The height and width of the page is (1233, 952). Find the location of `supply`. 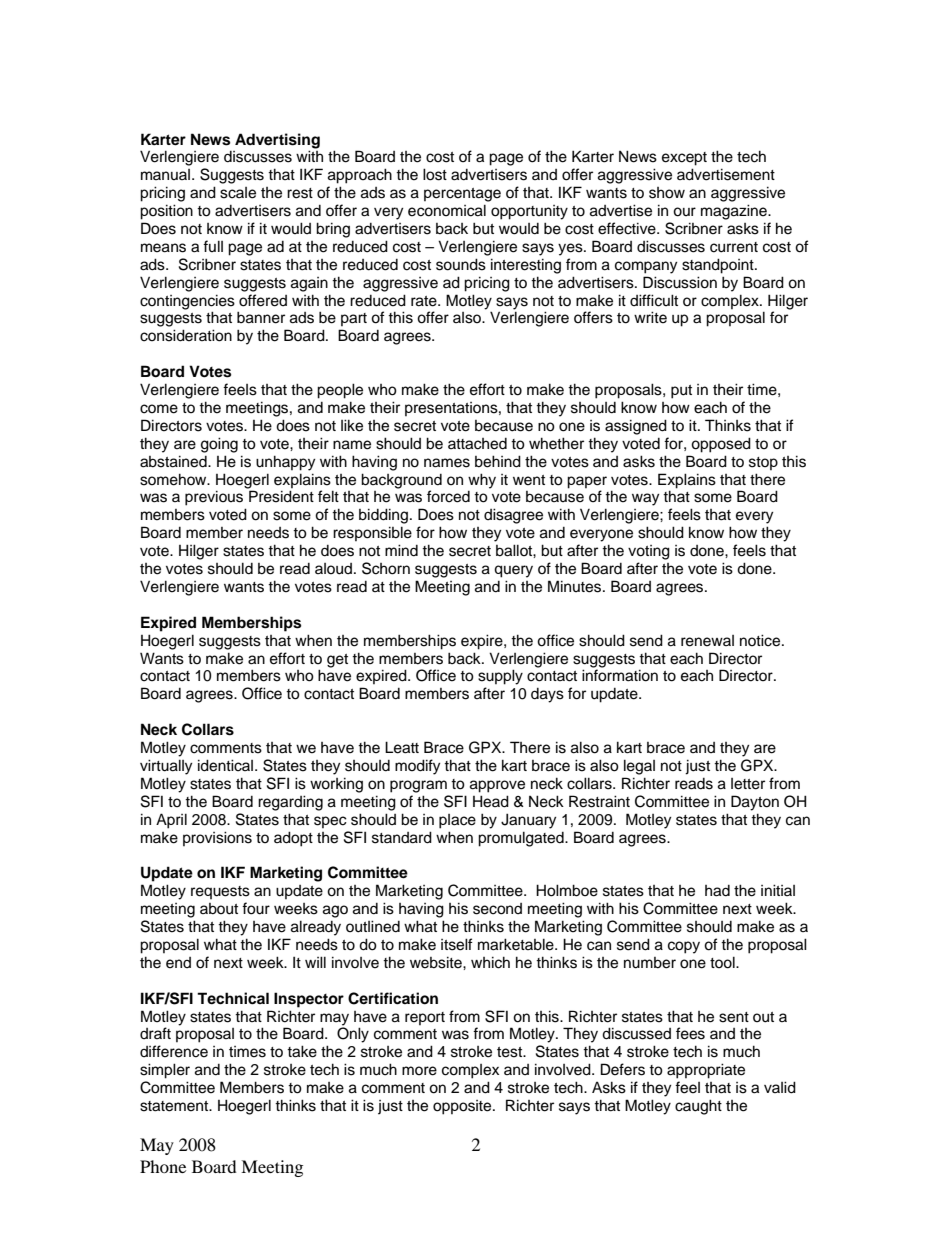

supply is located at coordinates (500, 677).
